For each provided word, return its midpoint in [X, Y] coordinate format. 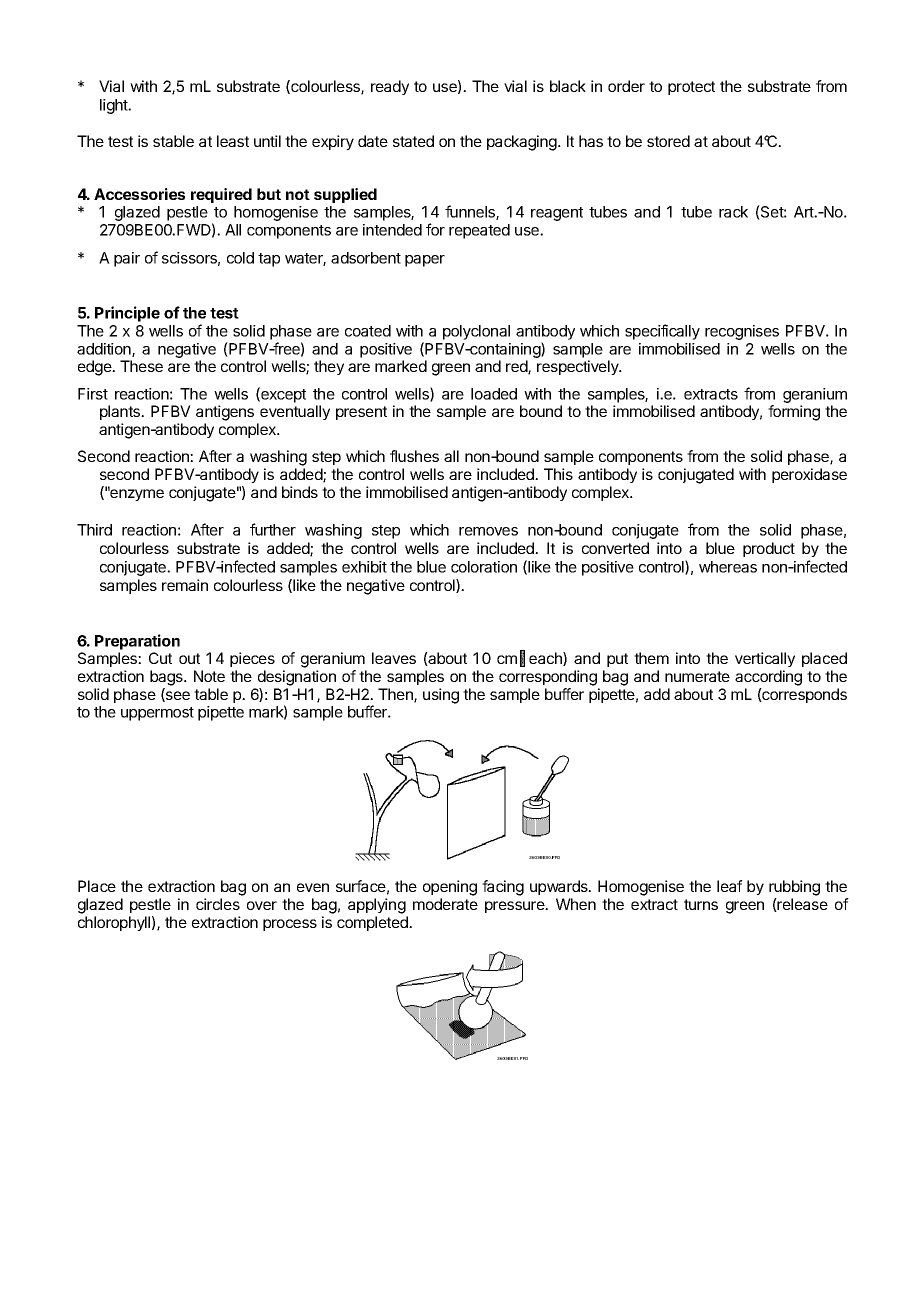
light [115, 106]
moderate [445, 904]
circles [218, 904]
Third [94, 530]
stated [413, 141]
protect [691, 88]
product [769, 549]
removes [488, 531]
